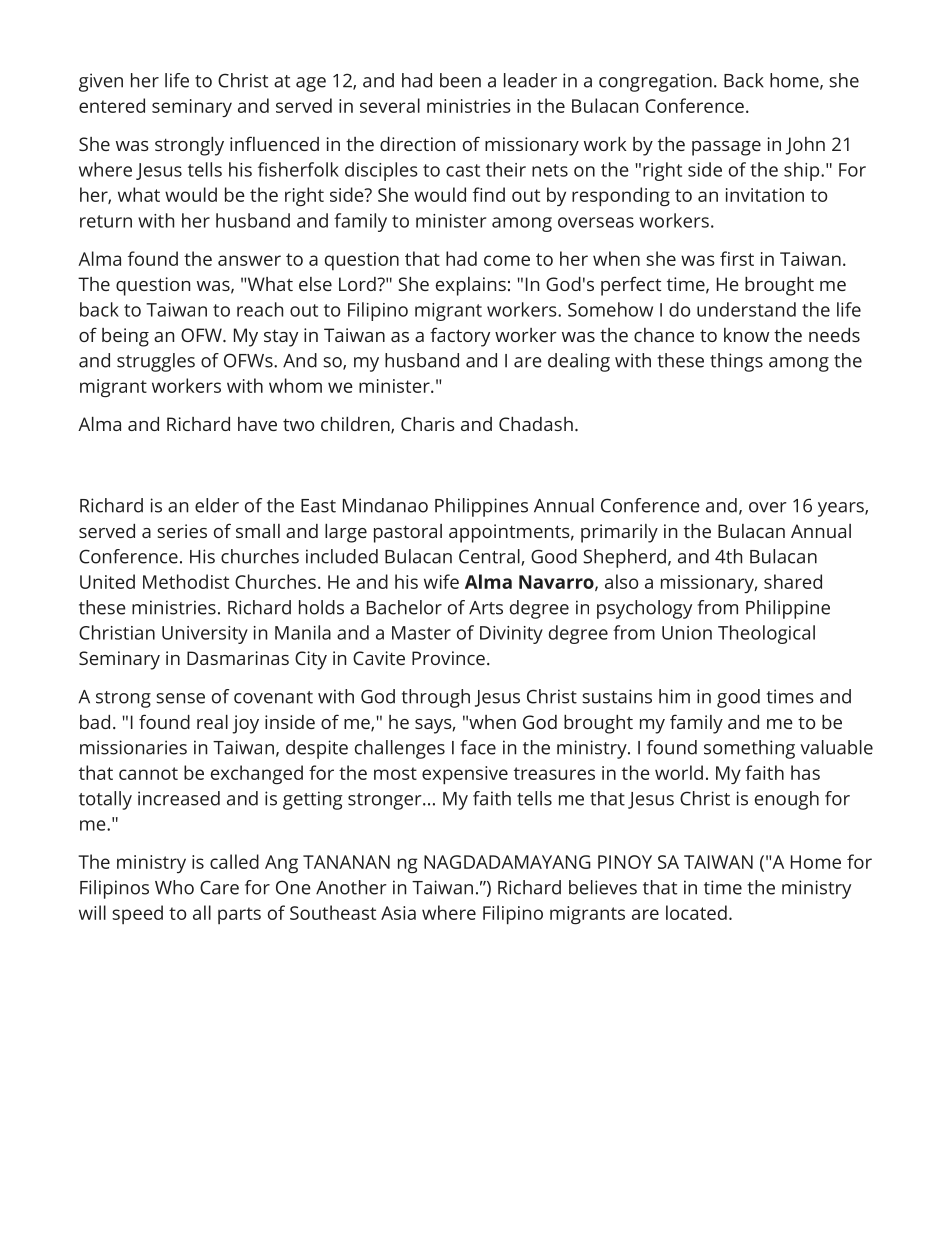  Describe the element at coordinates (180, 698) in the screenshot. I see `sense` at that location.
